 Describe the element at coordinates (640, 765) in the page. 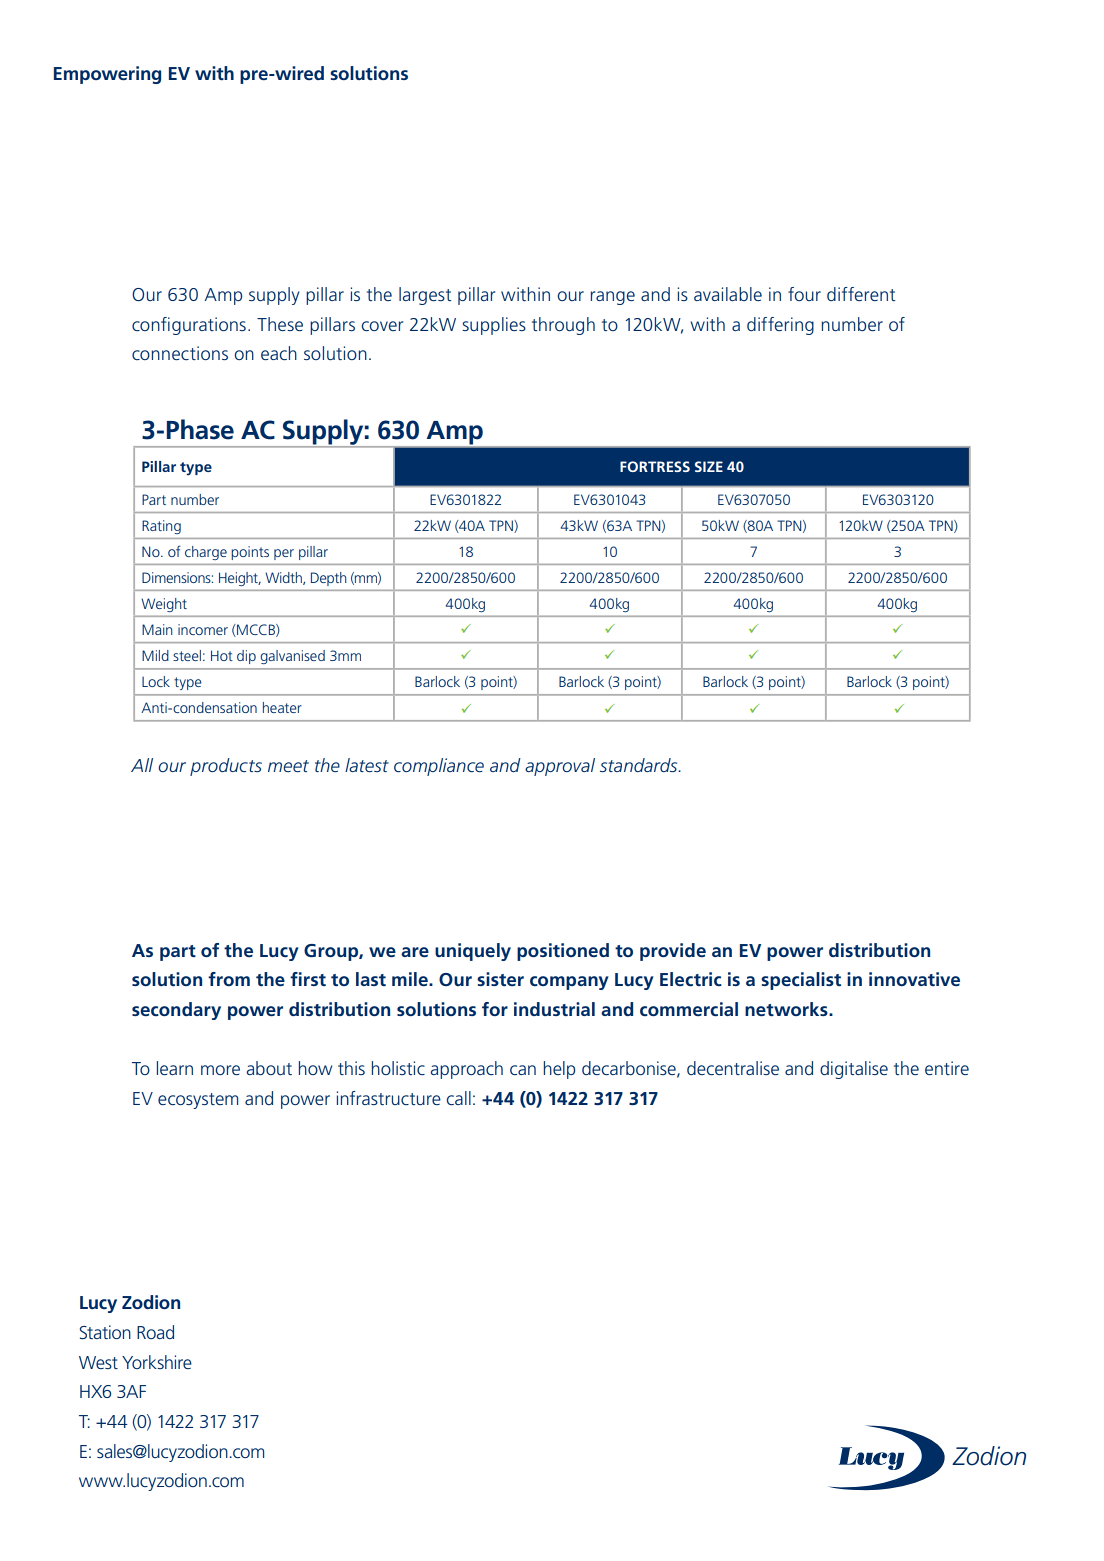

I see `standards` at that location.
